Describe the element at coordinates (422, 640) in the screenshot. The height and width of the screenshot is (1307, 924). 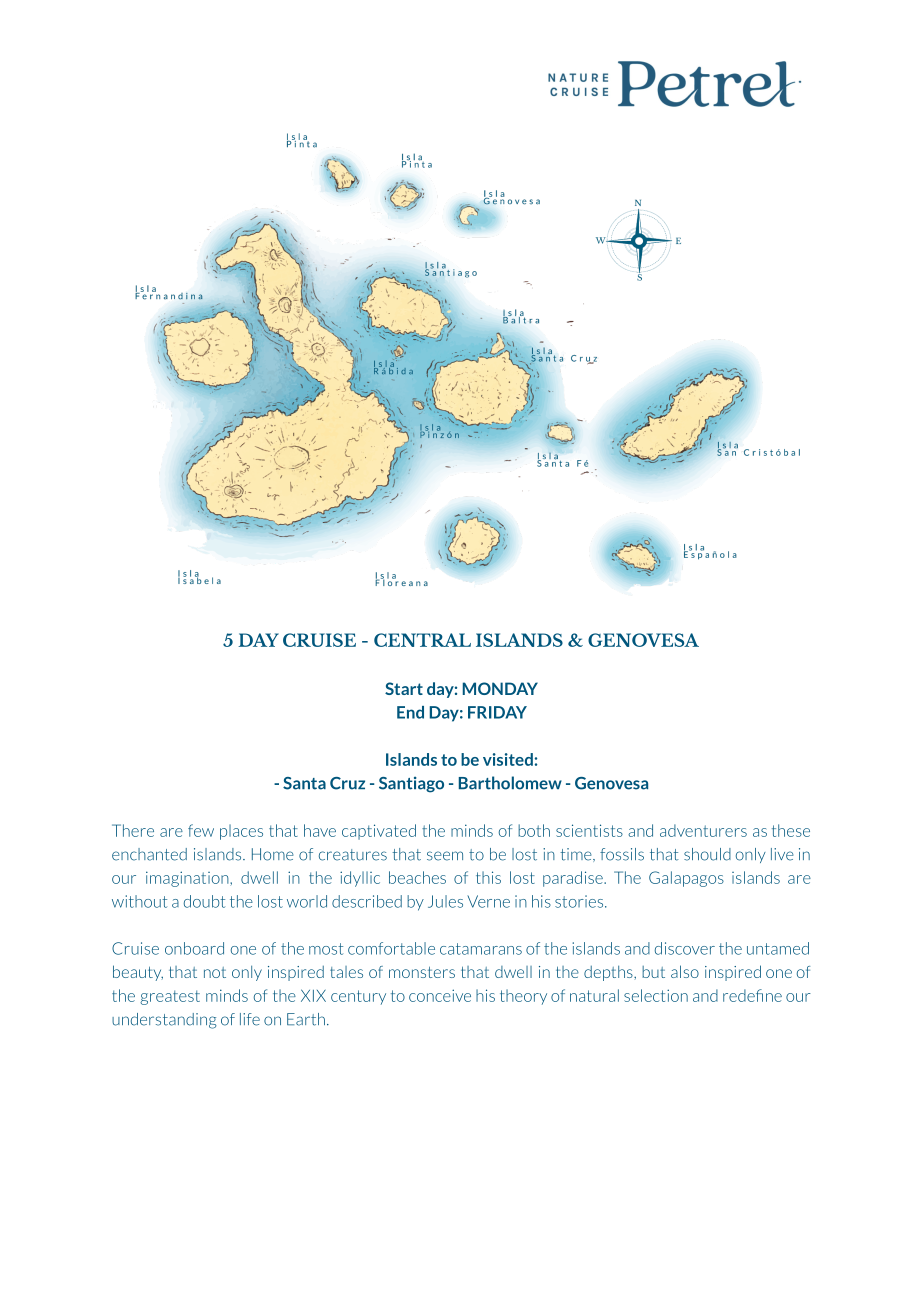
I see `CENTRAL` at that location.
